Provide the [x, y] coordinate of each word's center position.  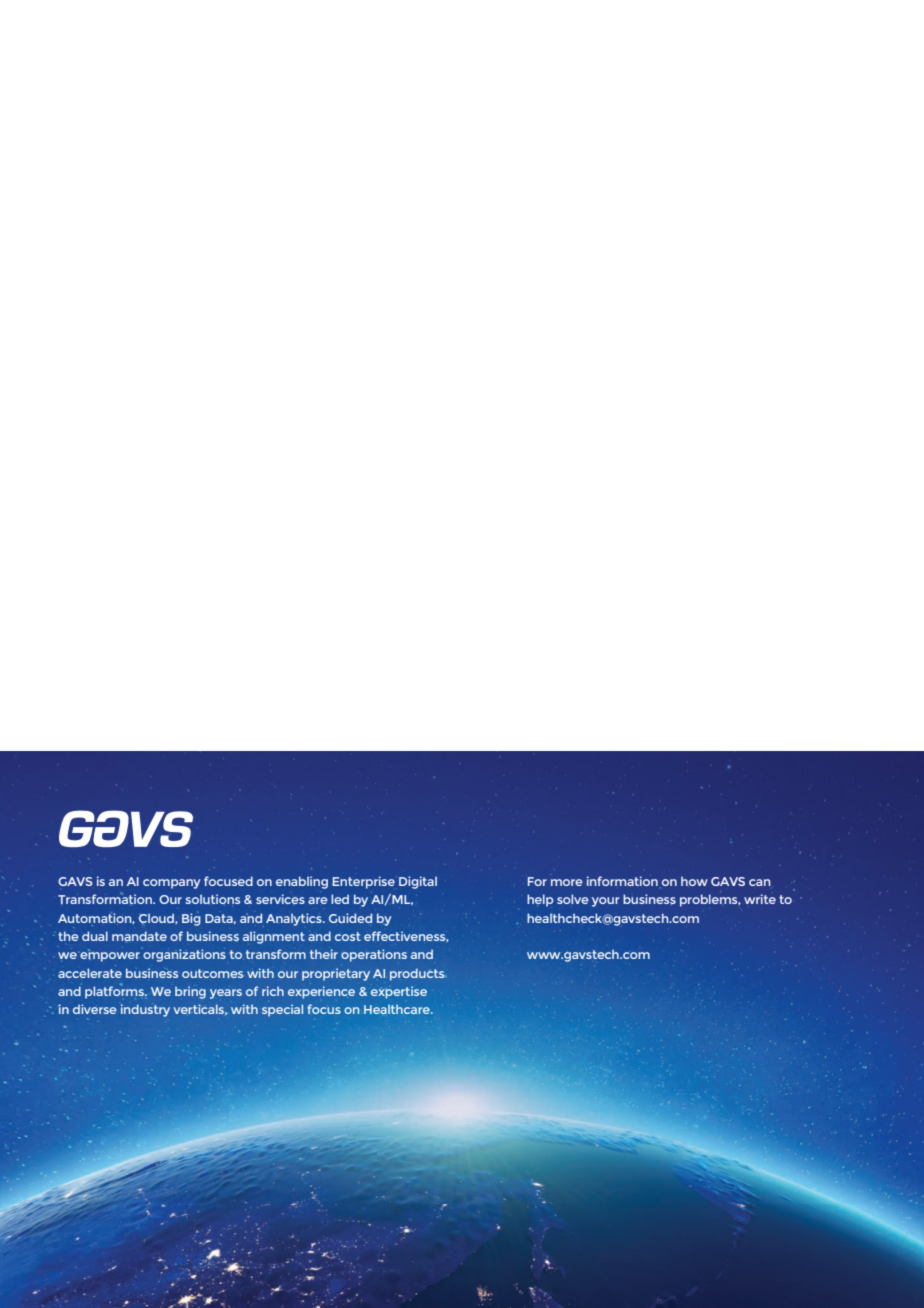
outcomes [212, 973]
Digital [418, 882]
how [694, 881]
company [172, 884]
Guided [350, 918]
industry [145, 1010]
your [605, 902]
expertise [399, 992]
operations [374, 955]
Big [191, 919]
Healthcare [398, 1009]
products [418, 974]
